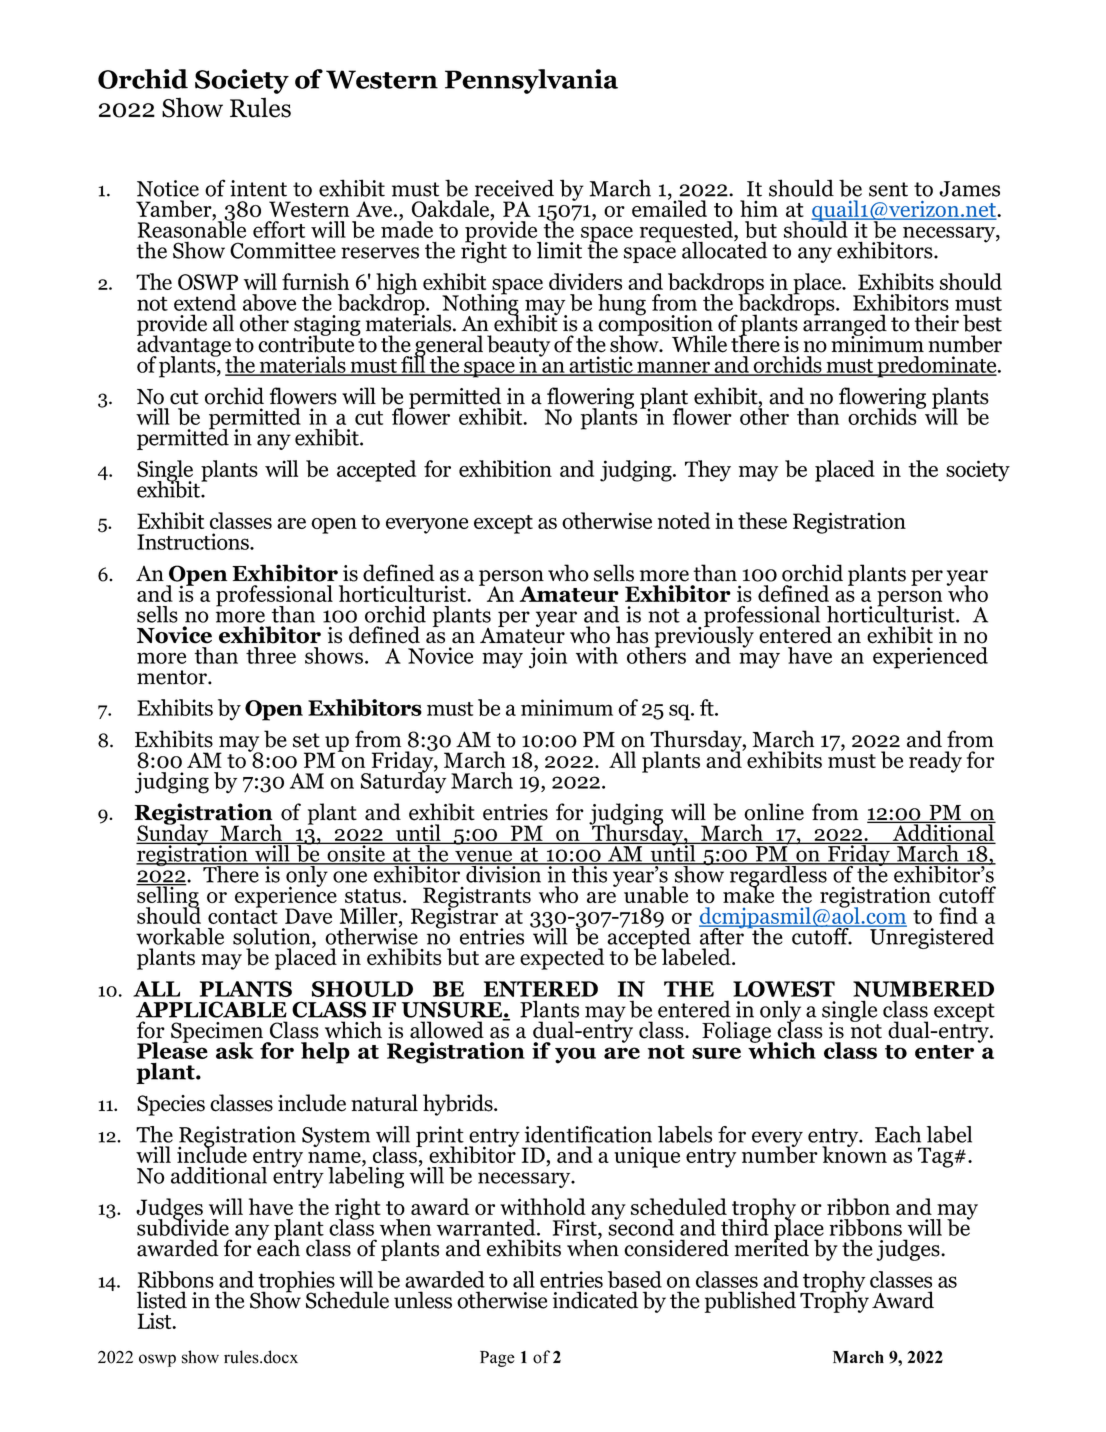  What do you see at coordinates (531, 81) in the screenshot?
I see `Pennsylvania` at bounding box center [531, 81].
